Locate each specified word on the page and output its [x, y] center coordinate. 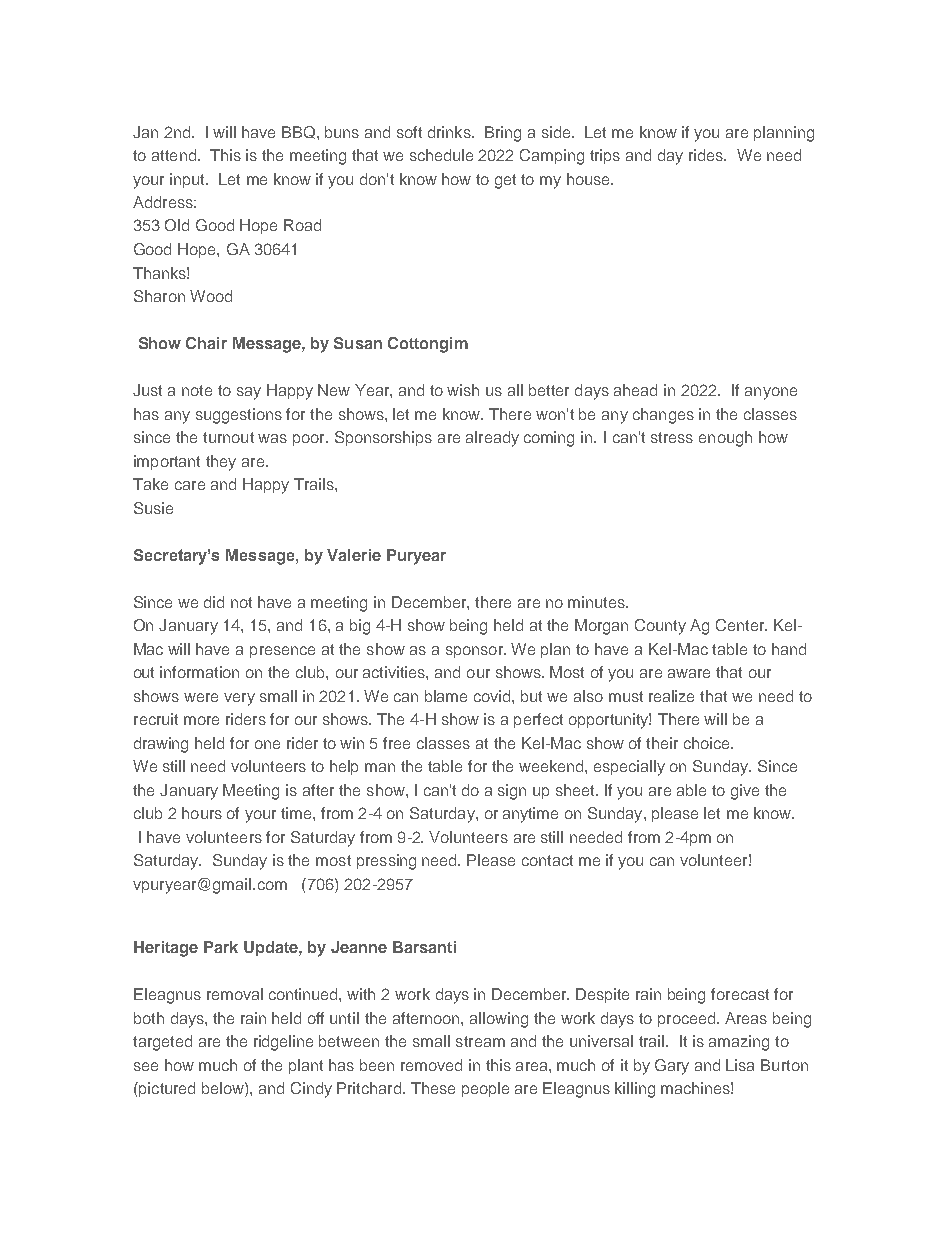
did [214, 602]
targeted [162, 1043]
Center [741, 625]
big [360, 627]
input [188, 180]
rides [707, 155]
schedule [441, 155]
